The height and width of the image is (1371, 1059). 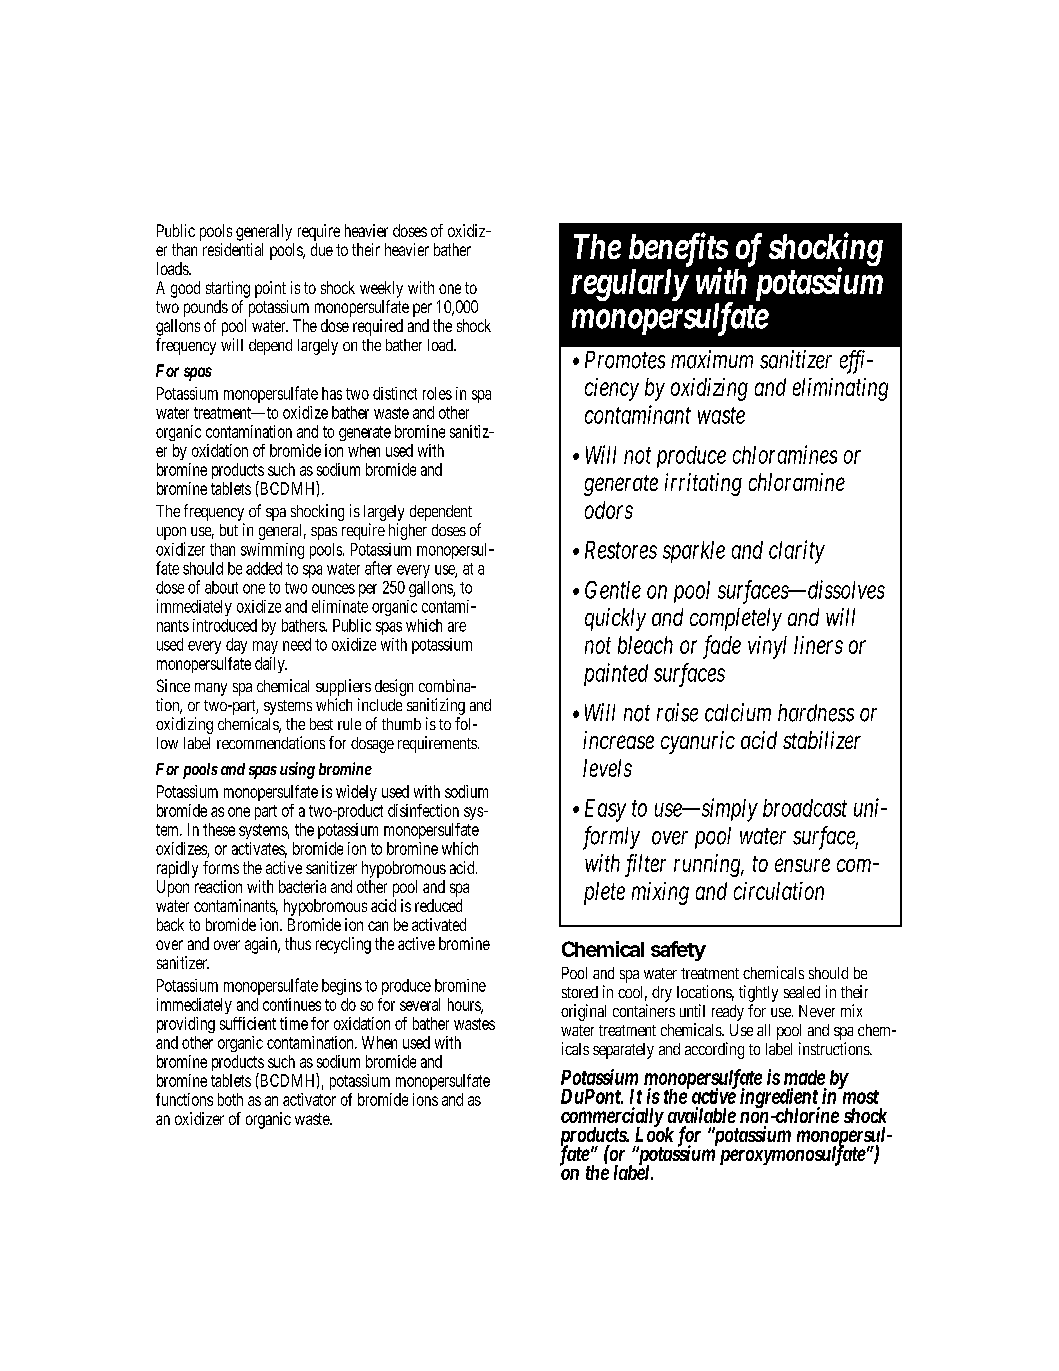 What do you see at coordinates (270, 289) in the image?
I see `point` at bounding box center [270, 289].
